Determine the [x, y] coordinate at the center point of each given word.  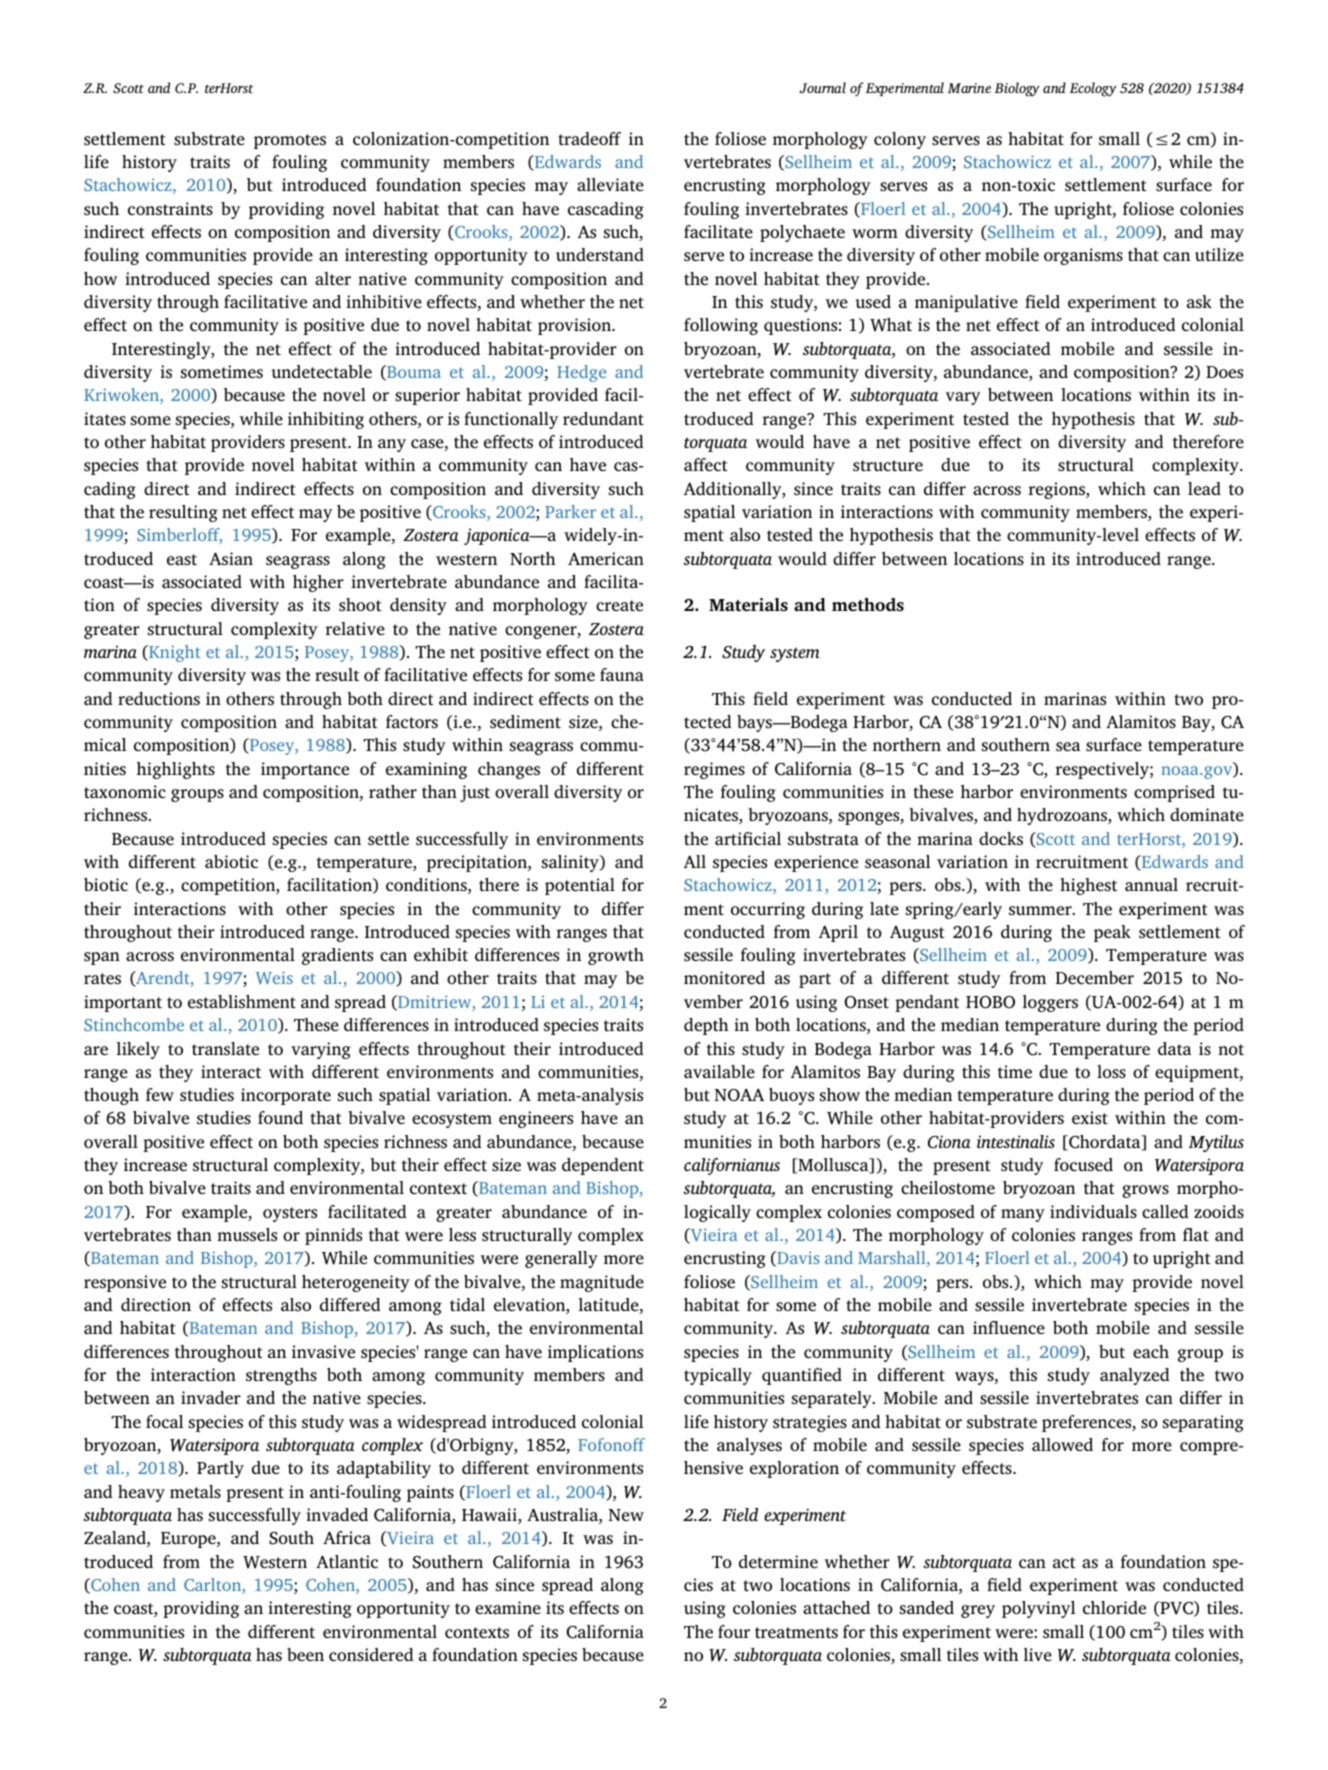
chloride [1114, 1607]
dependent [603, 1166]
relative [355, 628]
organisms [1083, 256]
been [305, 1654]
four [734, 1631]
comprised [1174, 793]
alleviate [610, 184]
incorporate [286, 1096]
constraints [170, 208]
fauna [622, 674]
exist [1090, 1117]
